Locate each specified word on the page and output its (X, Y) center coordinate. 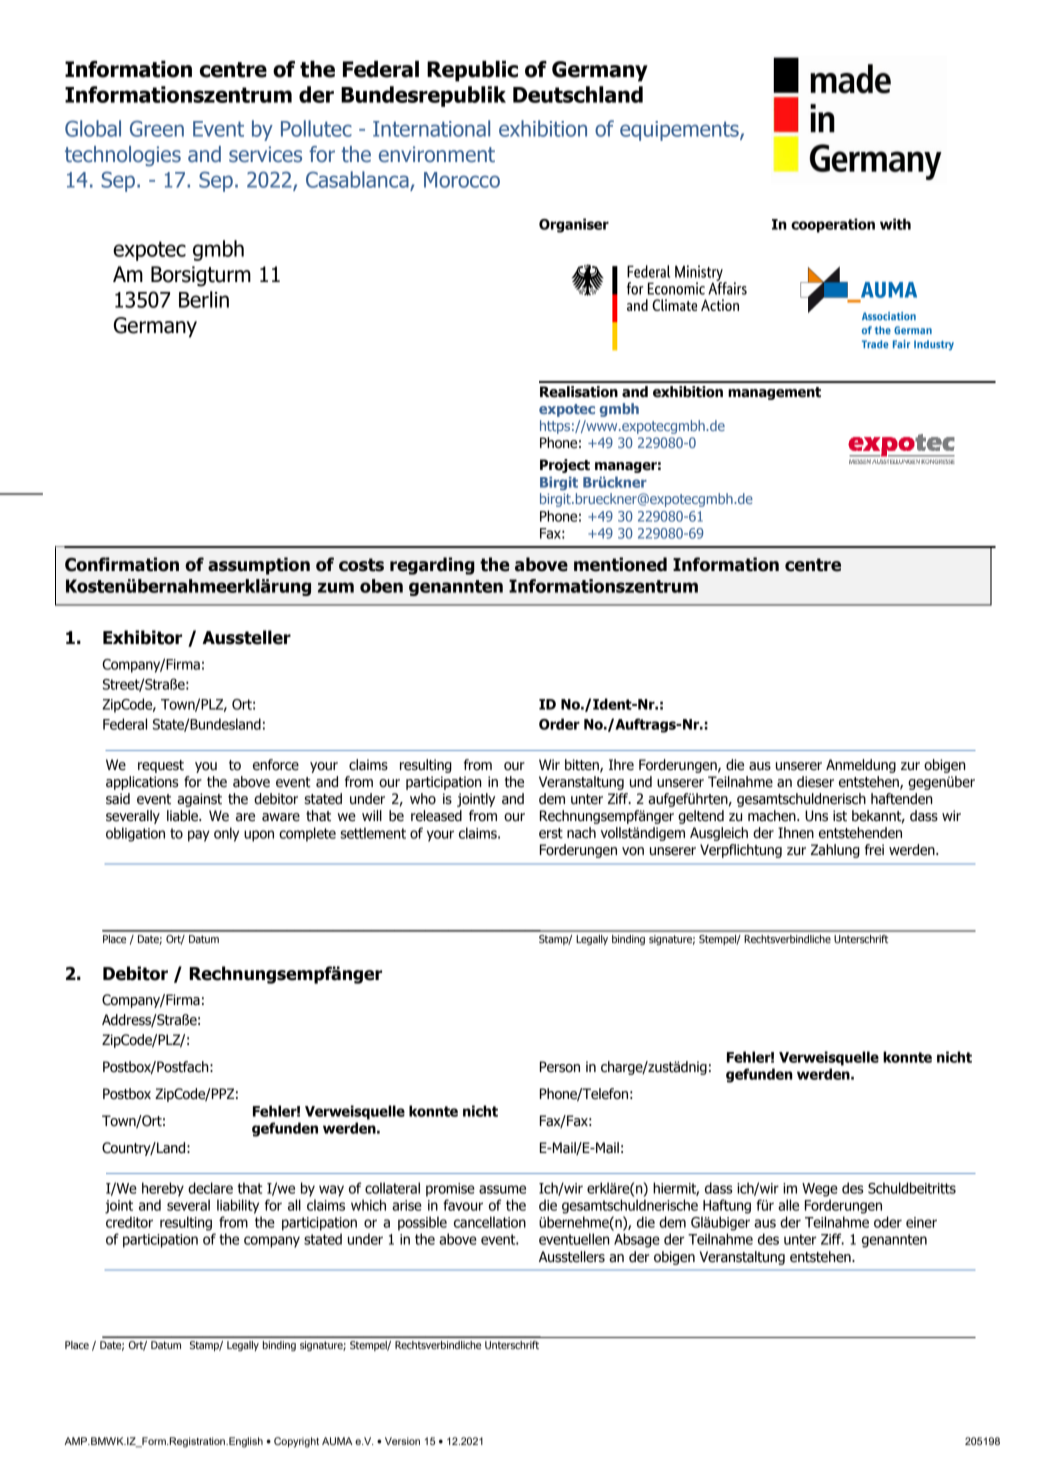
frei (874, 850)
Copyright (296, 1442)
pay (199, 836)
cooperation (833, 225)
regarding (432, 566)
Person (560, 1067)
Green (157, 128)
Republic (472, 71)
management (774, 393)
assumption (259, 566)
